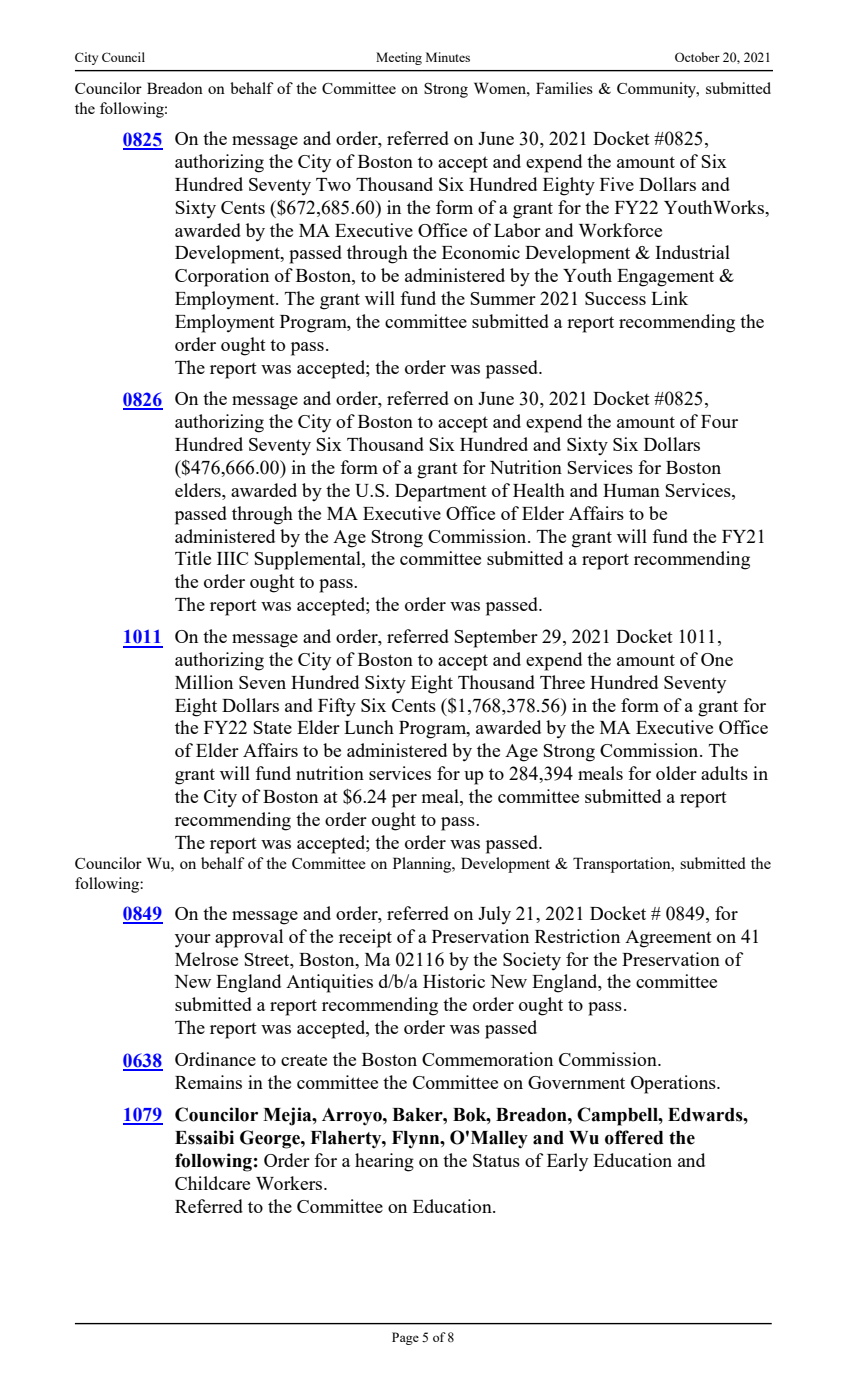 This page has width=849, height=1400. What do you see at coordinates (272, 727) in the page?
I see `State` at bounding box center [272, 727].
